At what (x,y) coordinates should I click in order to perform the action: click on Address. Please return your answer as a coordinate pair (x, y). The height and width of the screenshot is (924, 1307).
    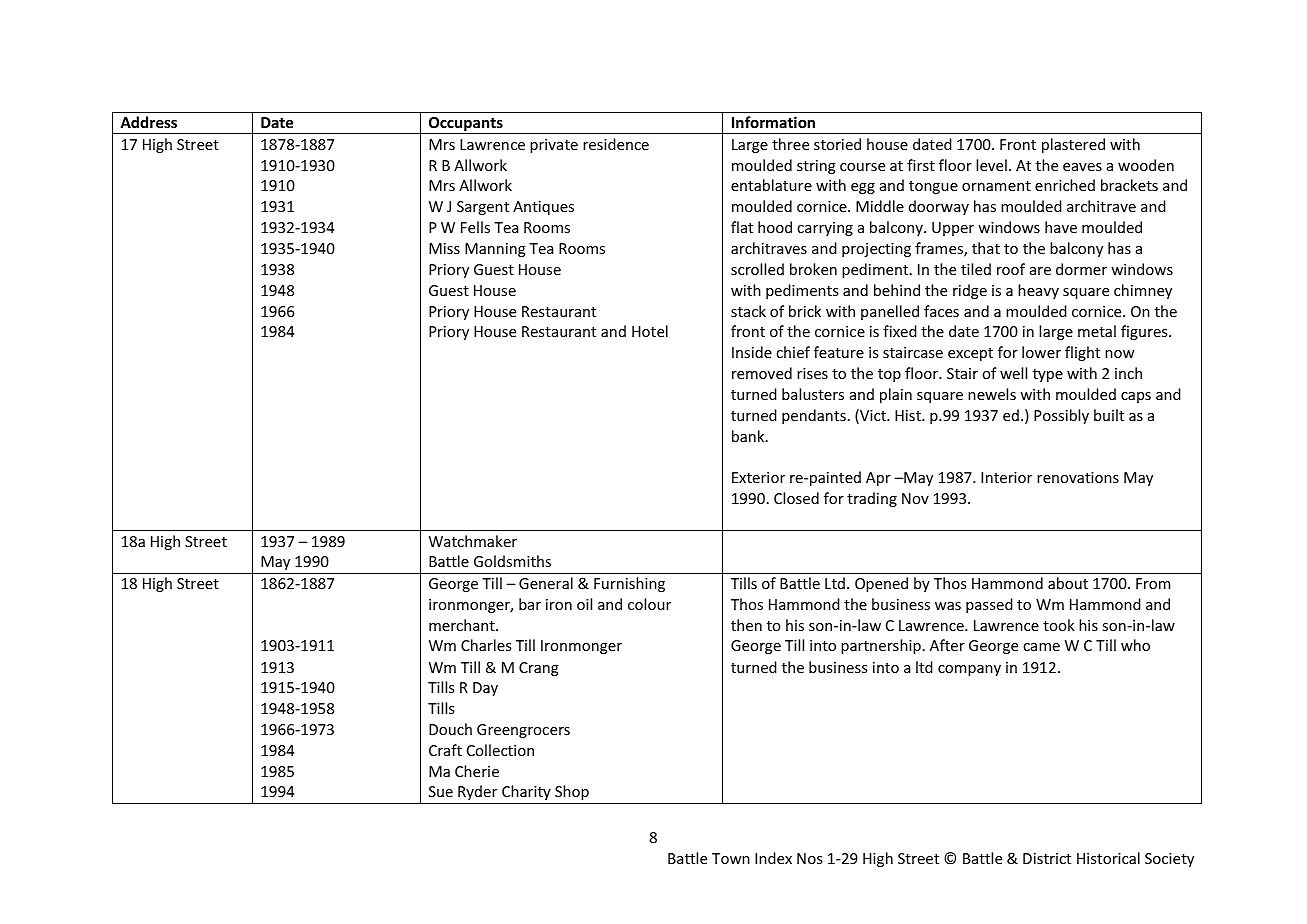
    Looking at the image, I should click on (148, 122).
